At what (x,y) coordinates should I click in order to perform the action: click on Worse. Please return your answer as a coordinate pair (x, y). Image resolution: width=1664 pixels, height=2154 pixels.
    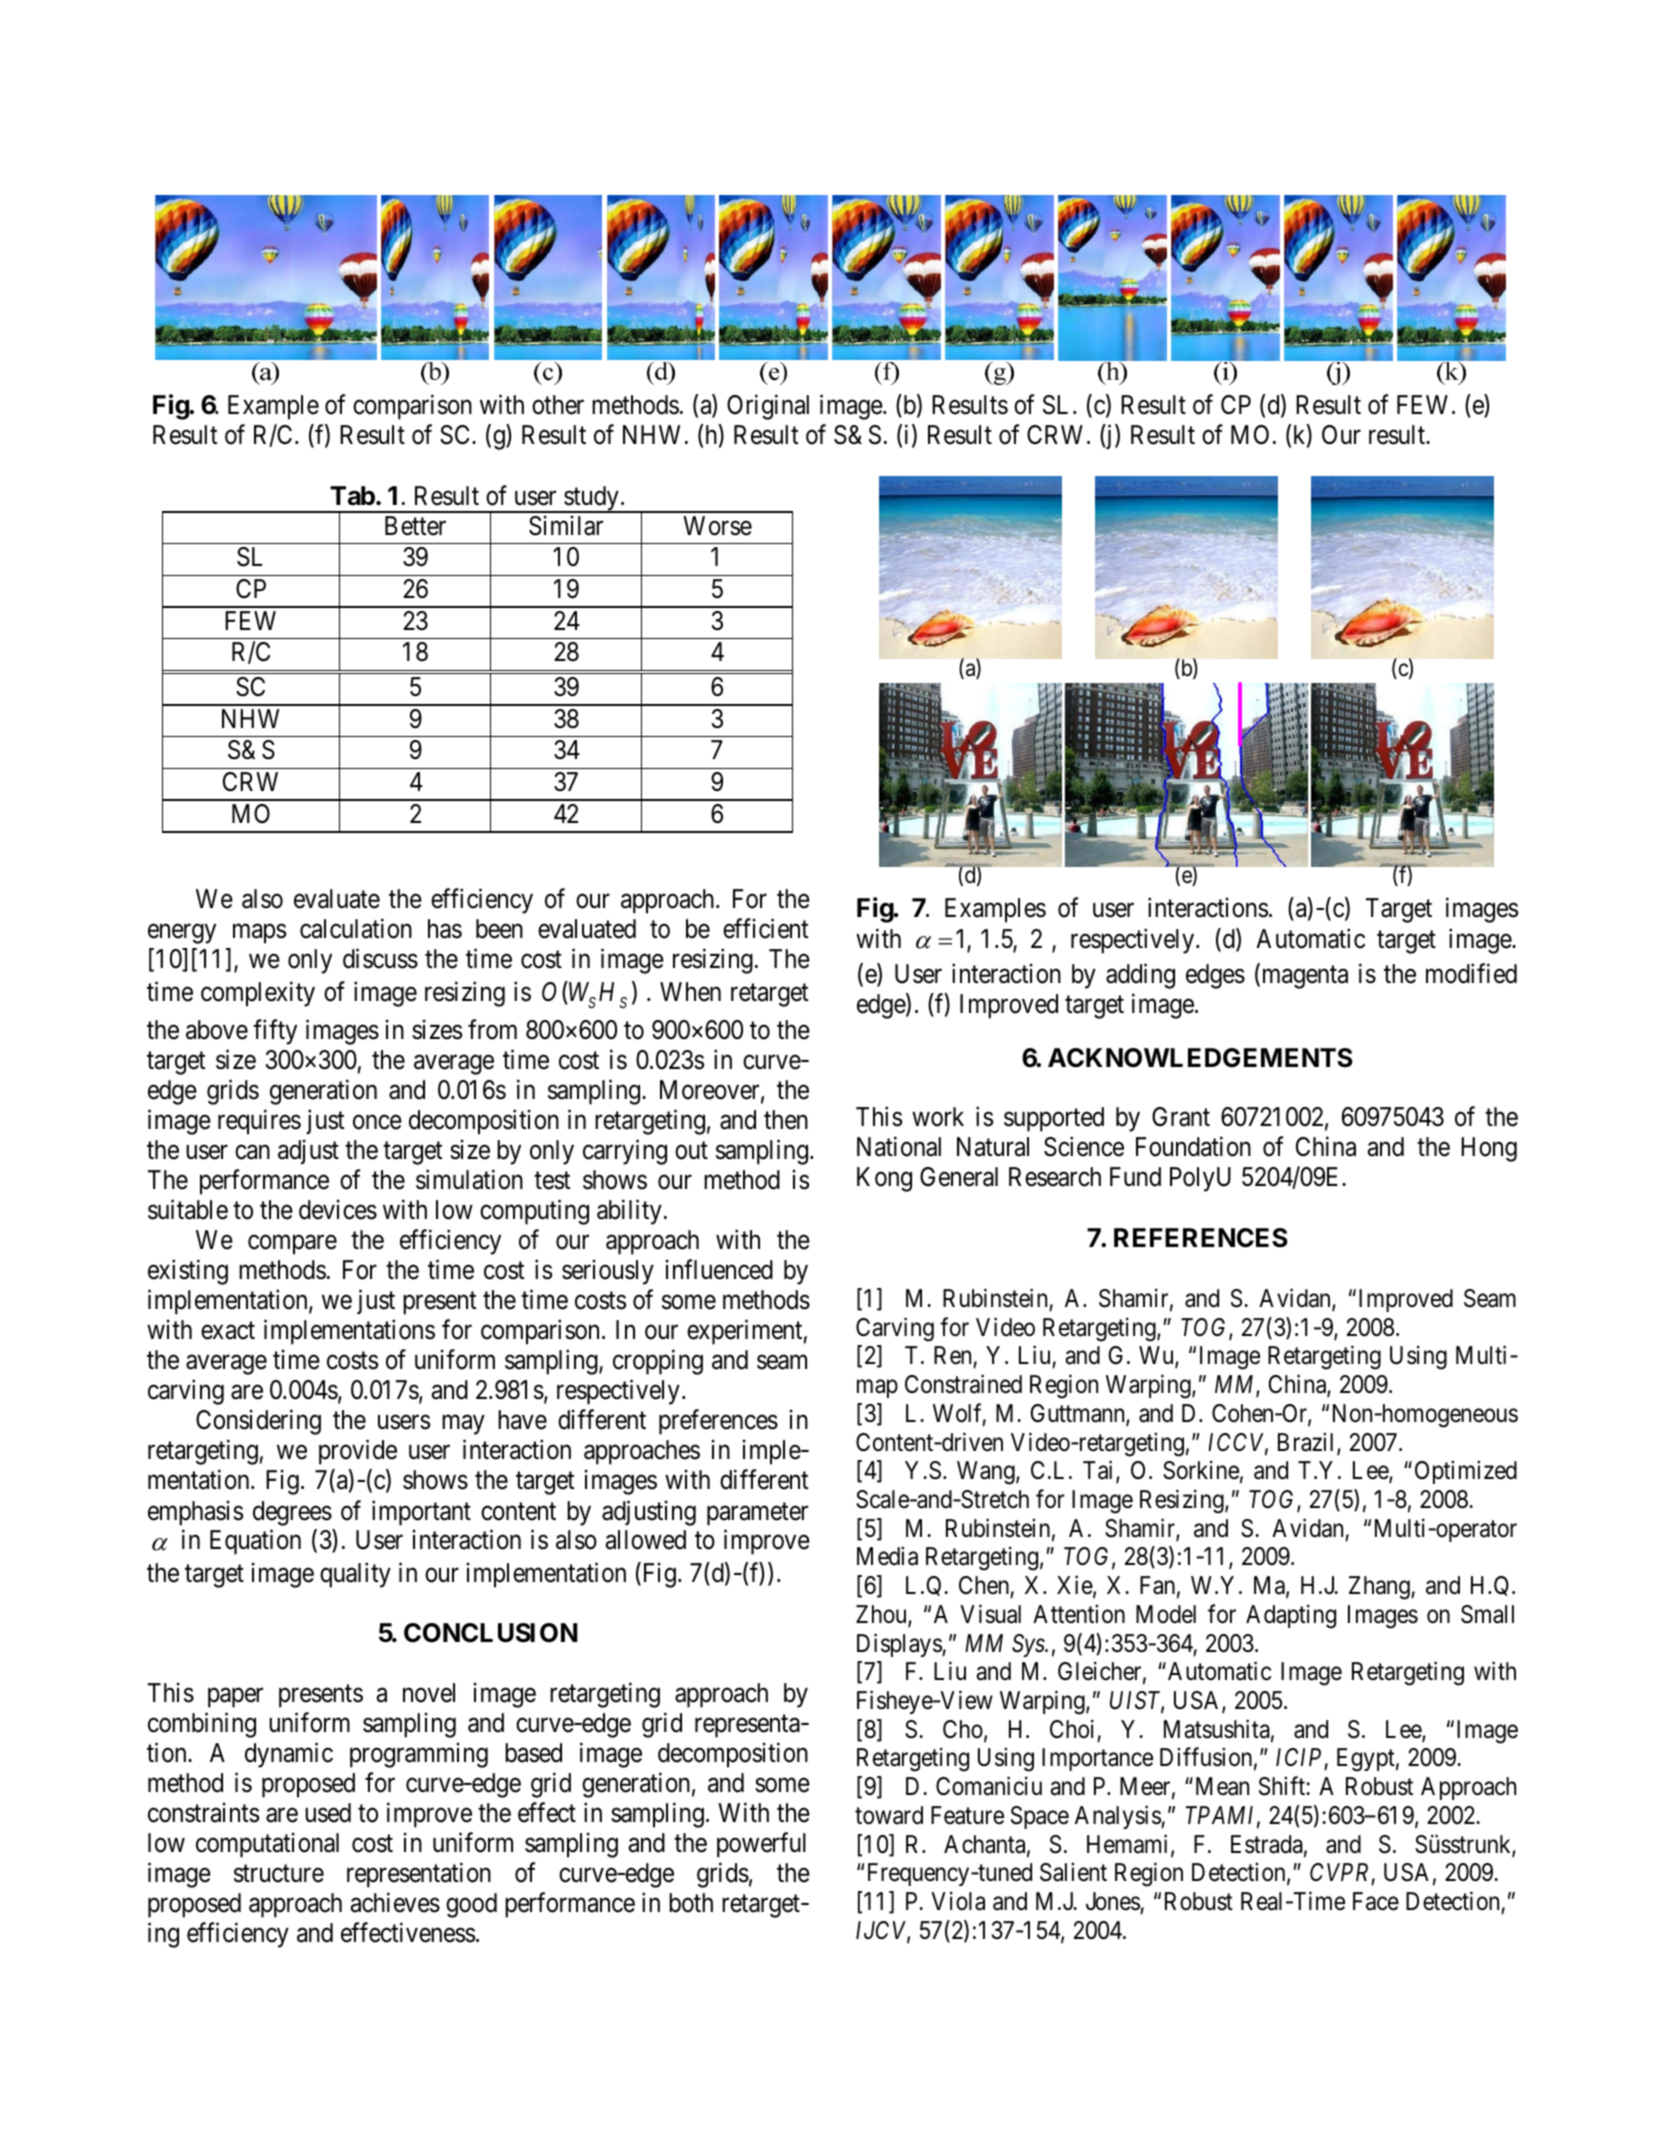
    Looking at the image, I should click on (717, 526).
